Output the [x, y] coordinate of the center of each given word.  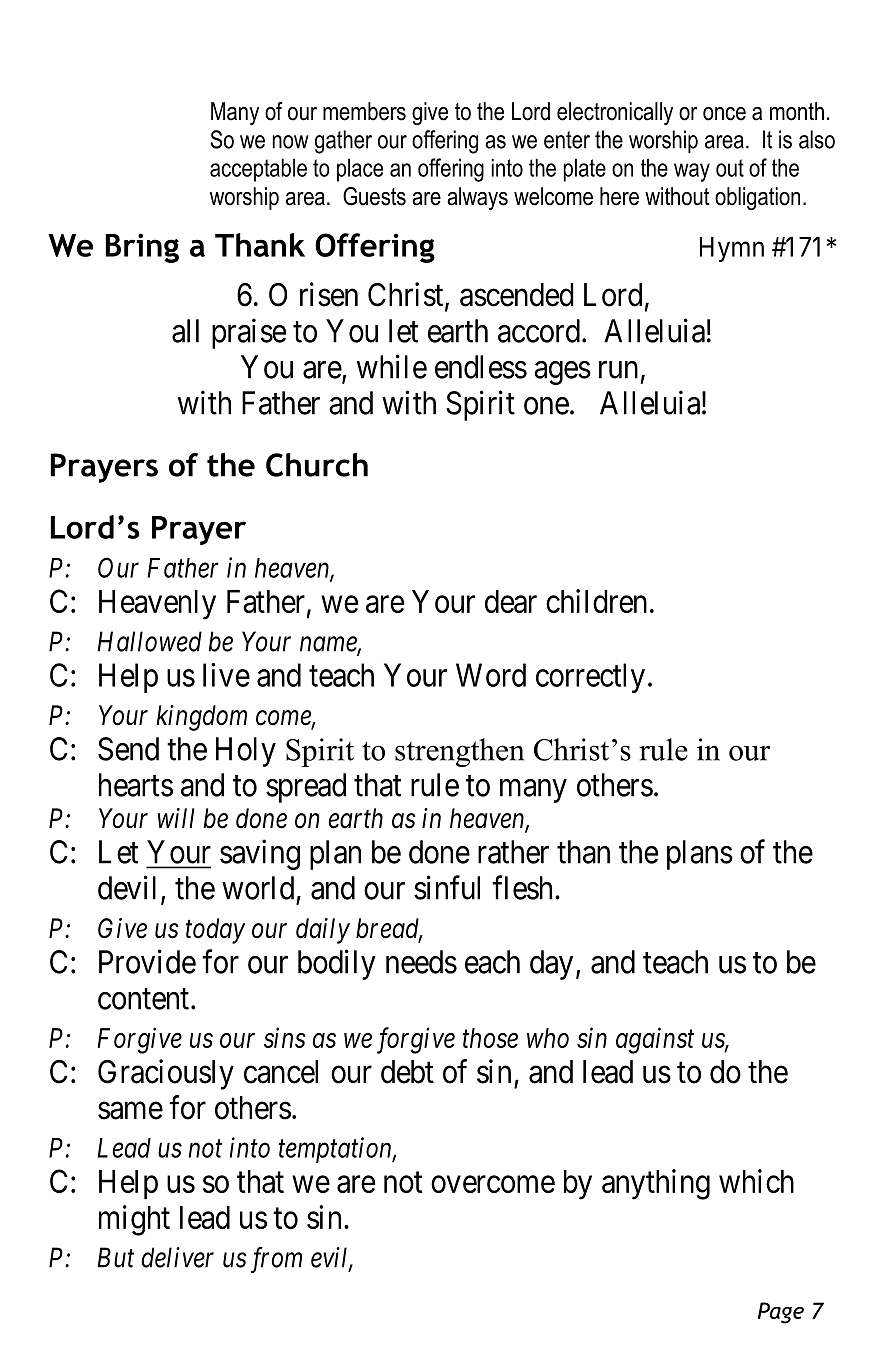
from [276, 1260]
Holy [246, 752]
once [724, 114]
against [655, 1041]
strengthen [459, 752]
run [618, 370]
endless [481, 367]
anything [656, 1184]
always [477, 198]
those [490, 1038]
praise [249, 333]
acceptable [258, 170]
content [145, 999]
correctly [590, 678]
